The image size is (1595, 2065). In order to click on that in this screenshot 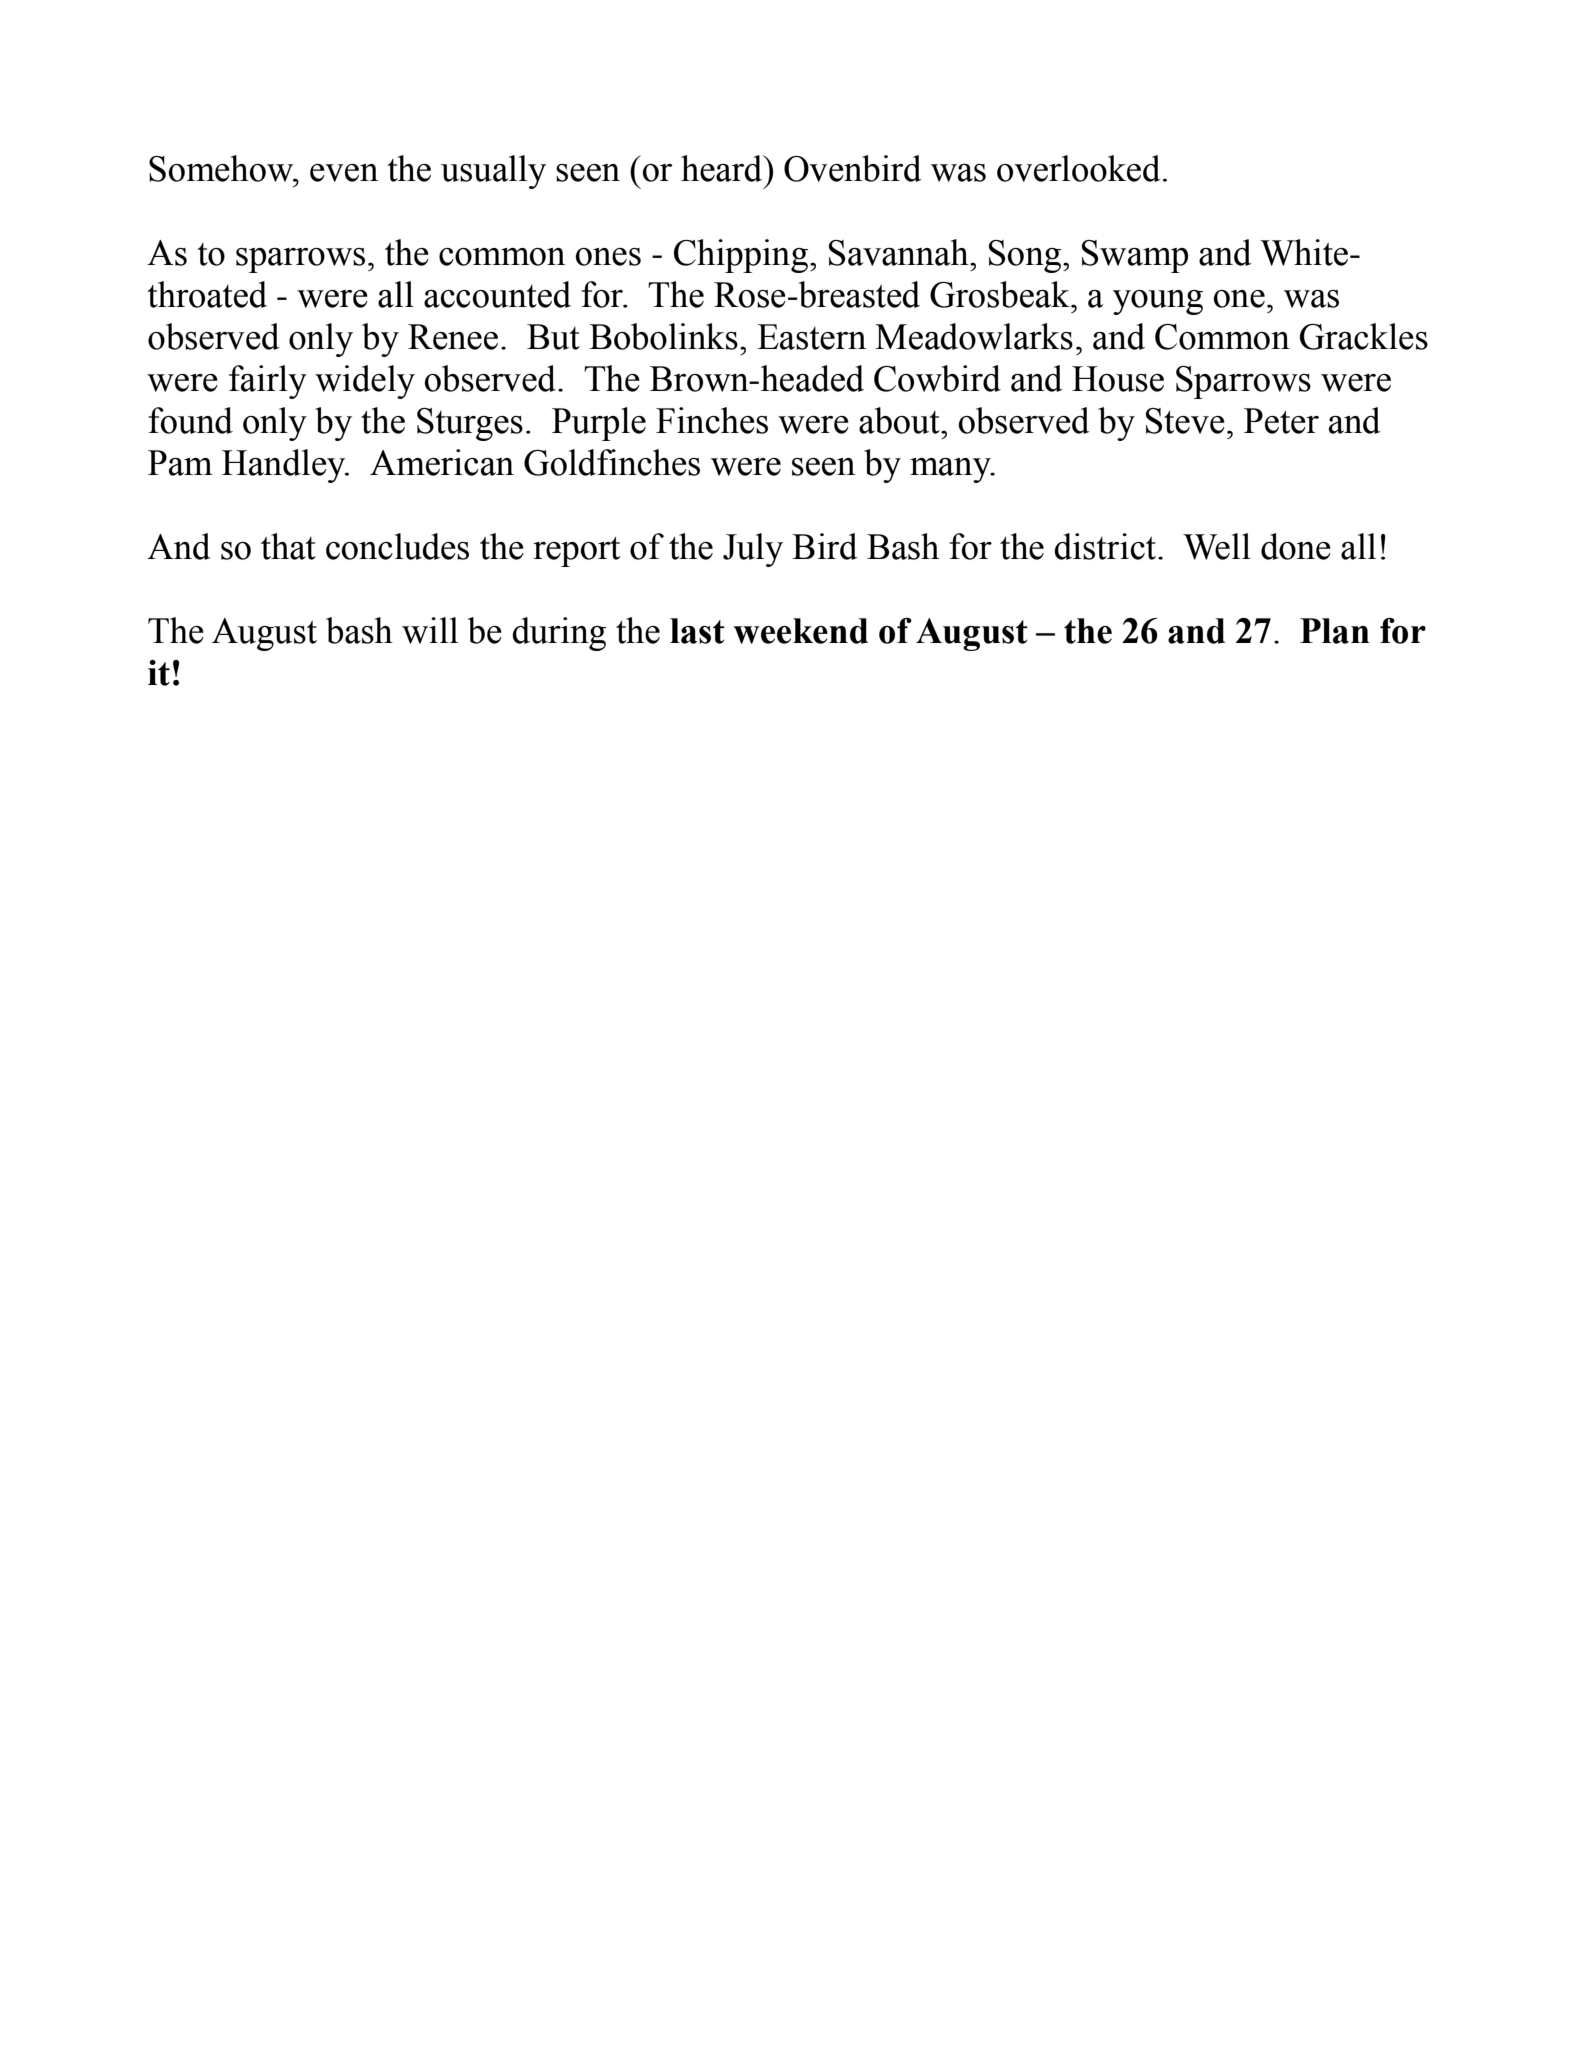, I will do `click(288, 546)`.
